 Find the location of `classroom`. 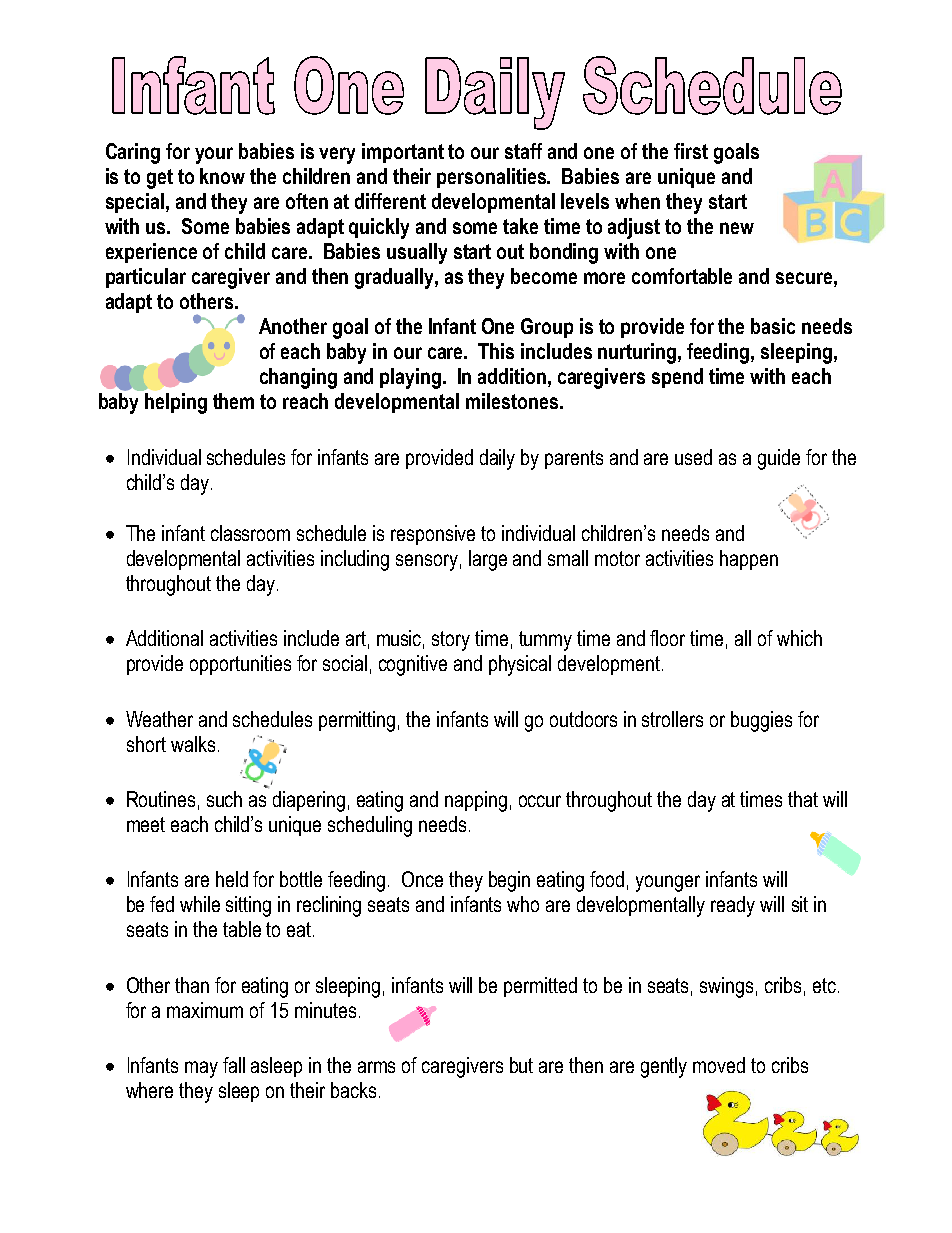

classroom is located at coordinates (250, 533).
